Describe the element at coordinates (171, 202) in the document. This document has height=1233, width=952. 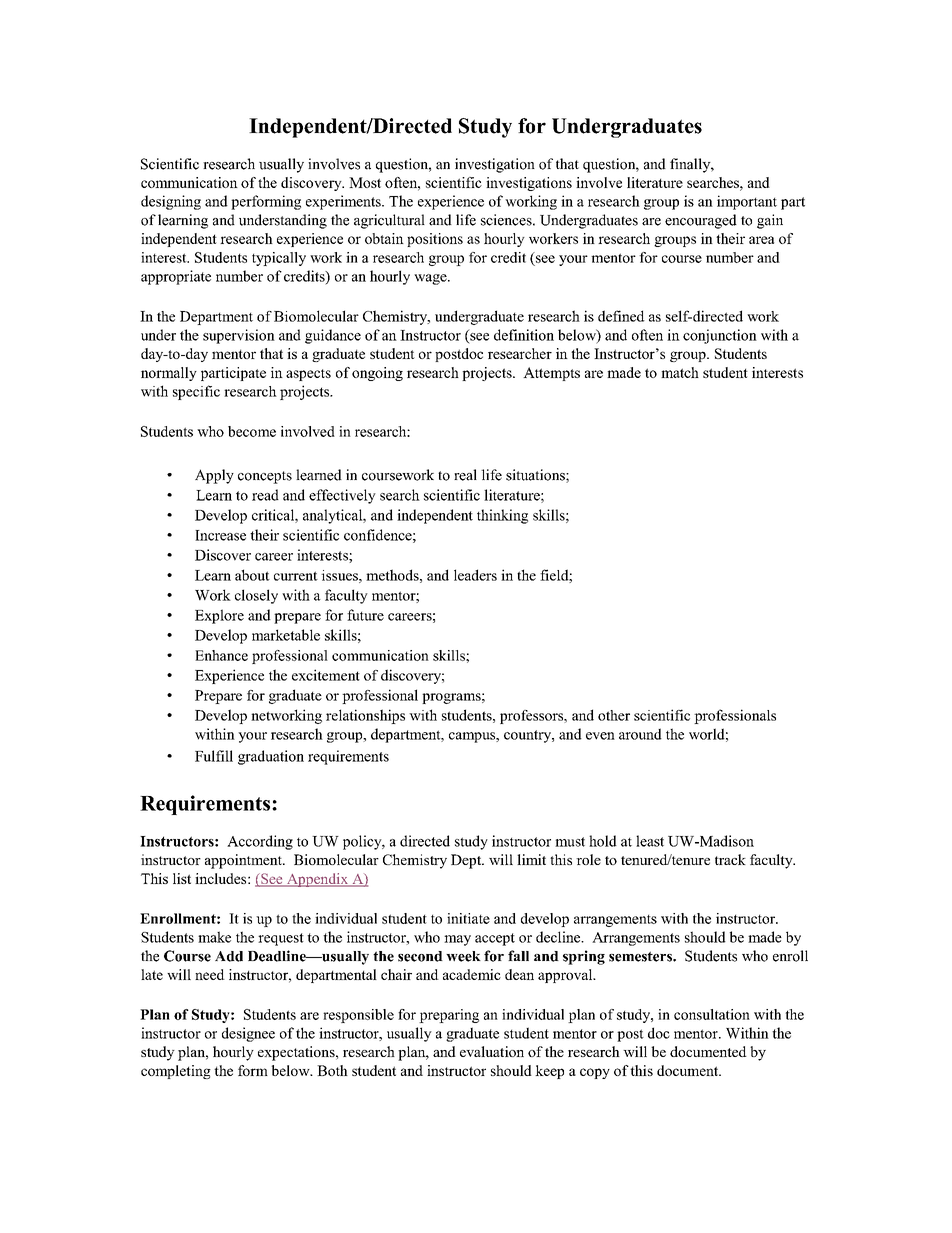
I see `designing` at that location.
